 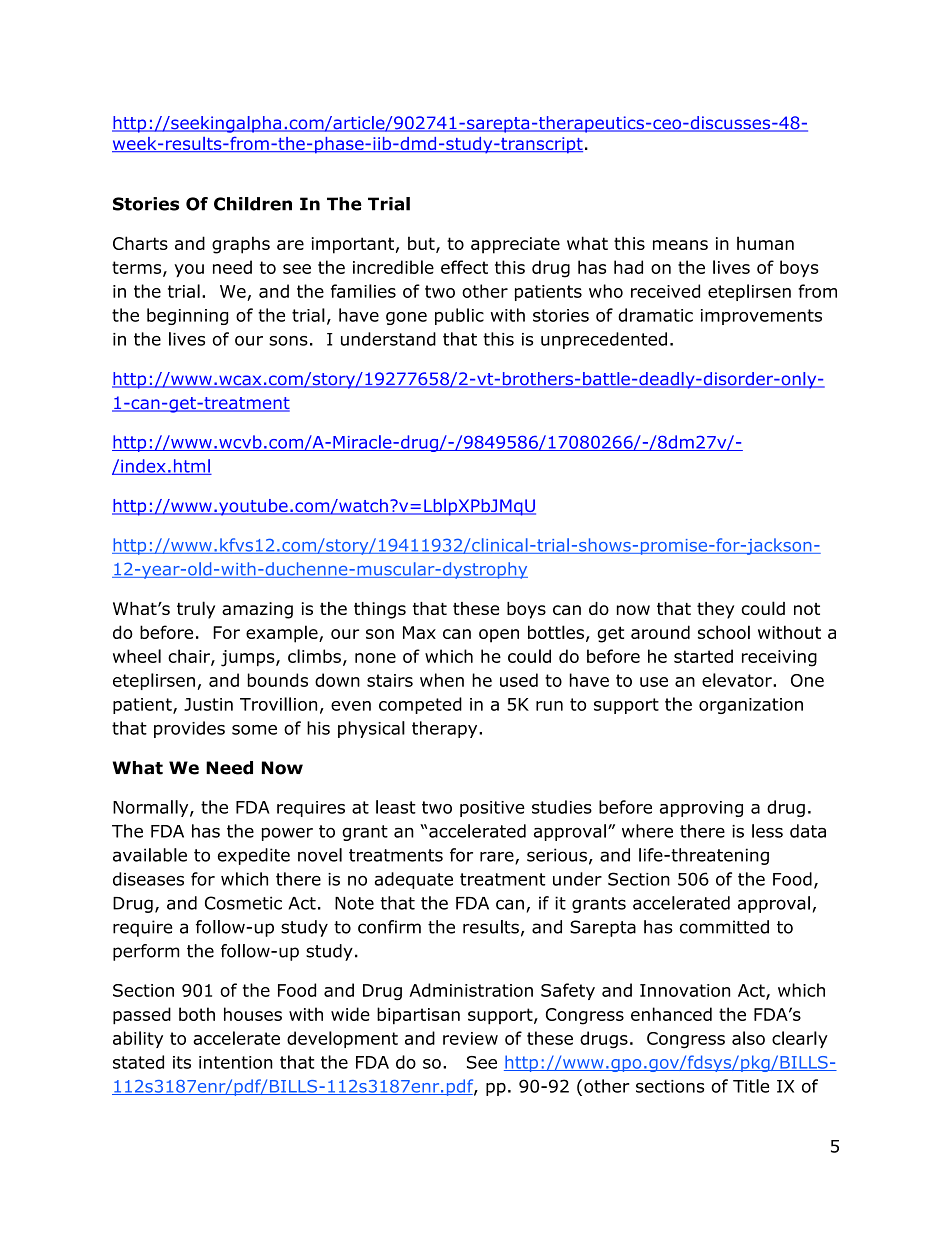 What do you see at coordinates (515, 245) in the screenshot?
I see `appreciate` at bounding box center [515, 245].
